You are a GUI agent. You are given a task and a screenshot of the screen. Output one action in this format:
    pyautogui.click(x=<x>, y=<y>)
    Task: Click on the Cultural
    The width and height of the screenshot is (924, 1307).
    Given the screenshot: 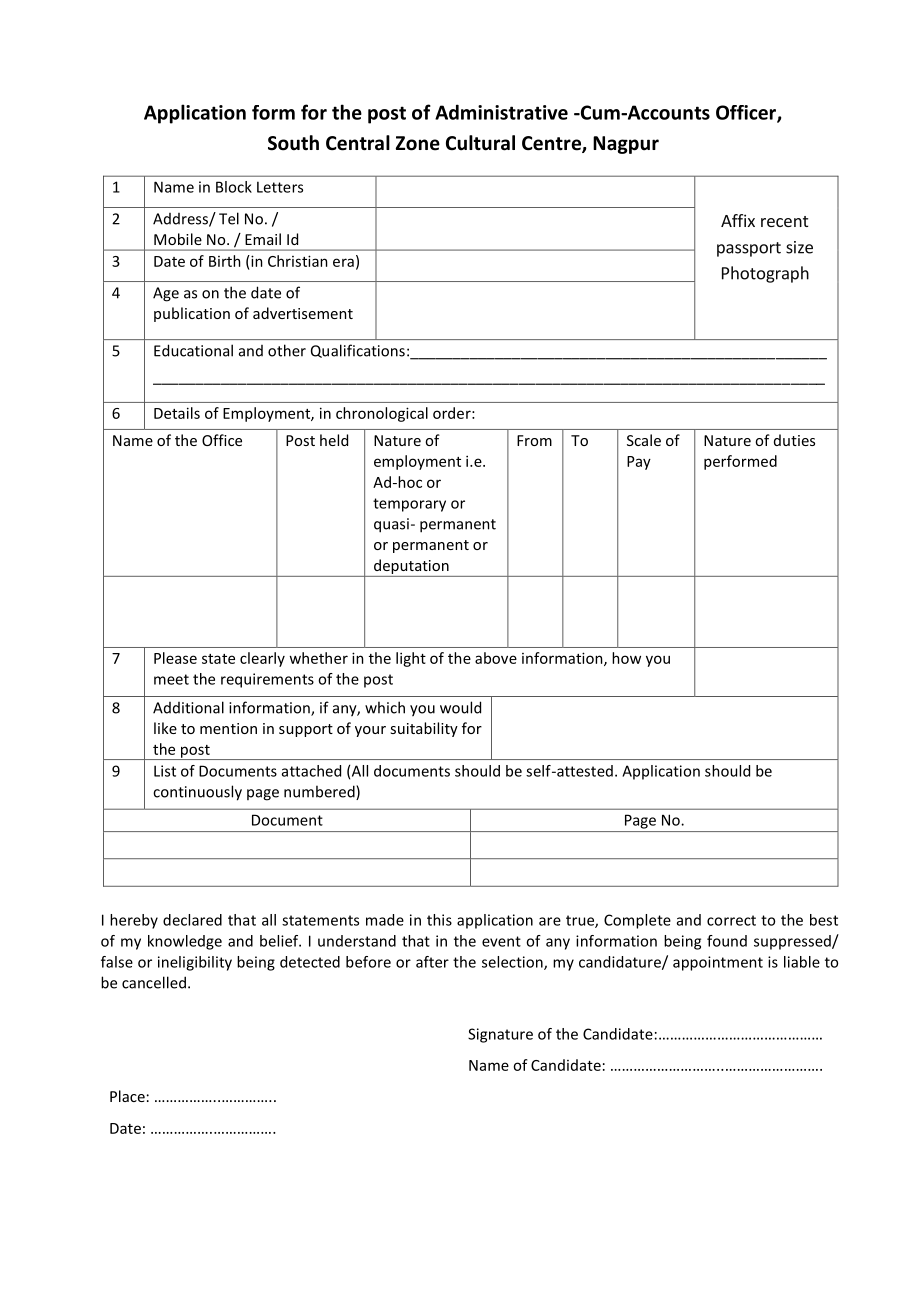 What is the action you would take?
    pyautogui.click(x=480, y=143)
